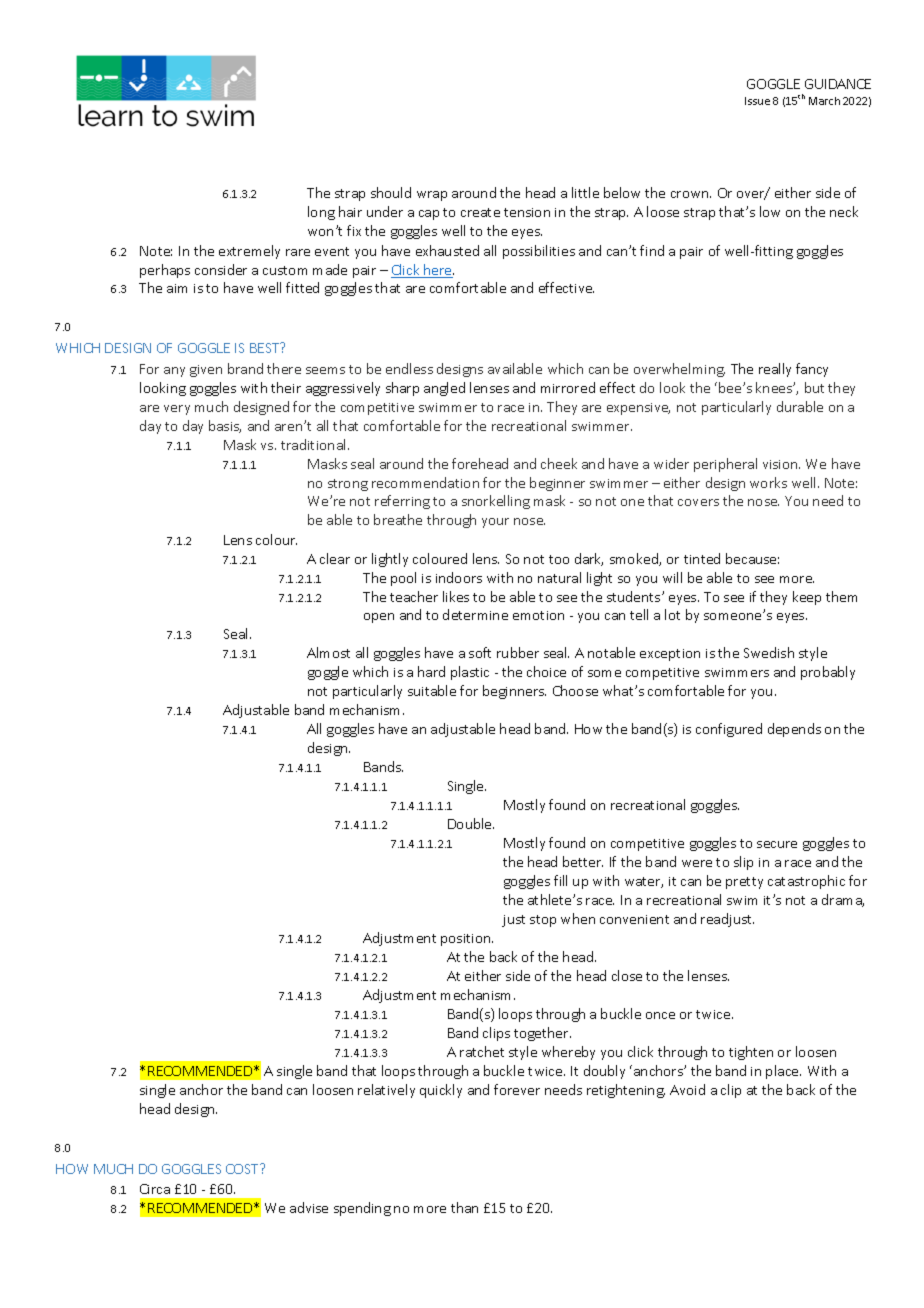 The width and height of the screenshot is (924, 1308). I want to click on wrap, so click(432, 196).
